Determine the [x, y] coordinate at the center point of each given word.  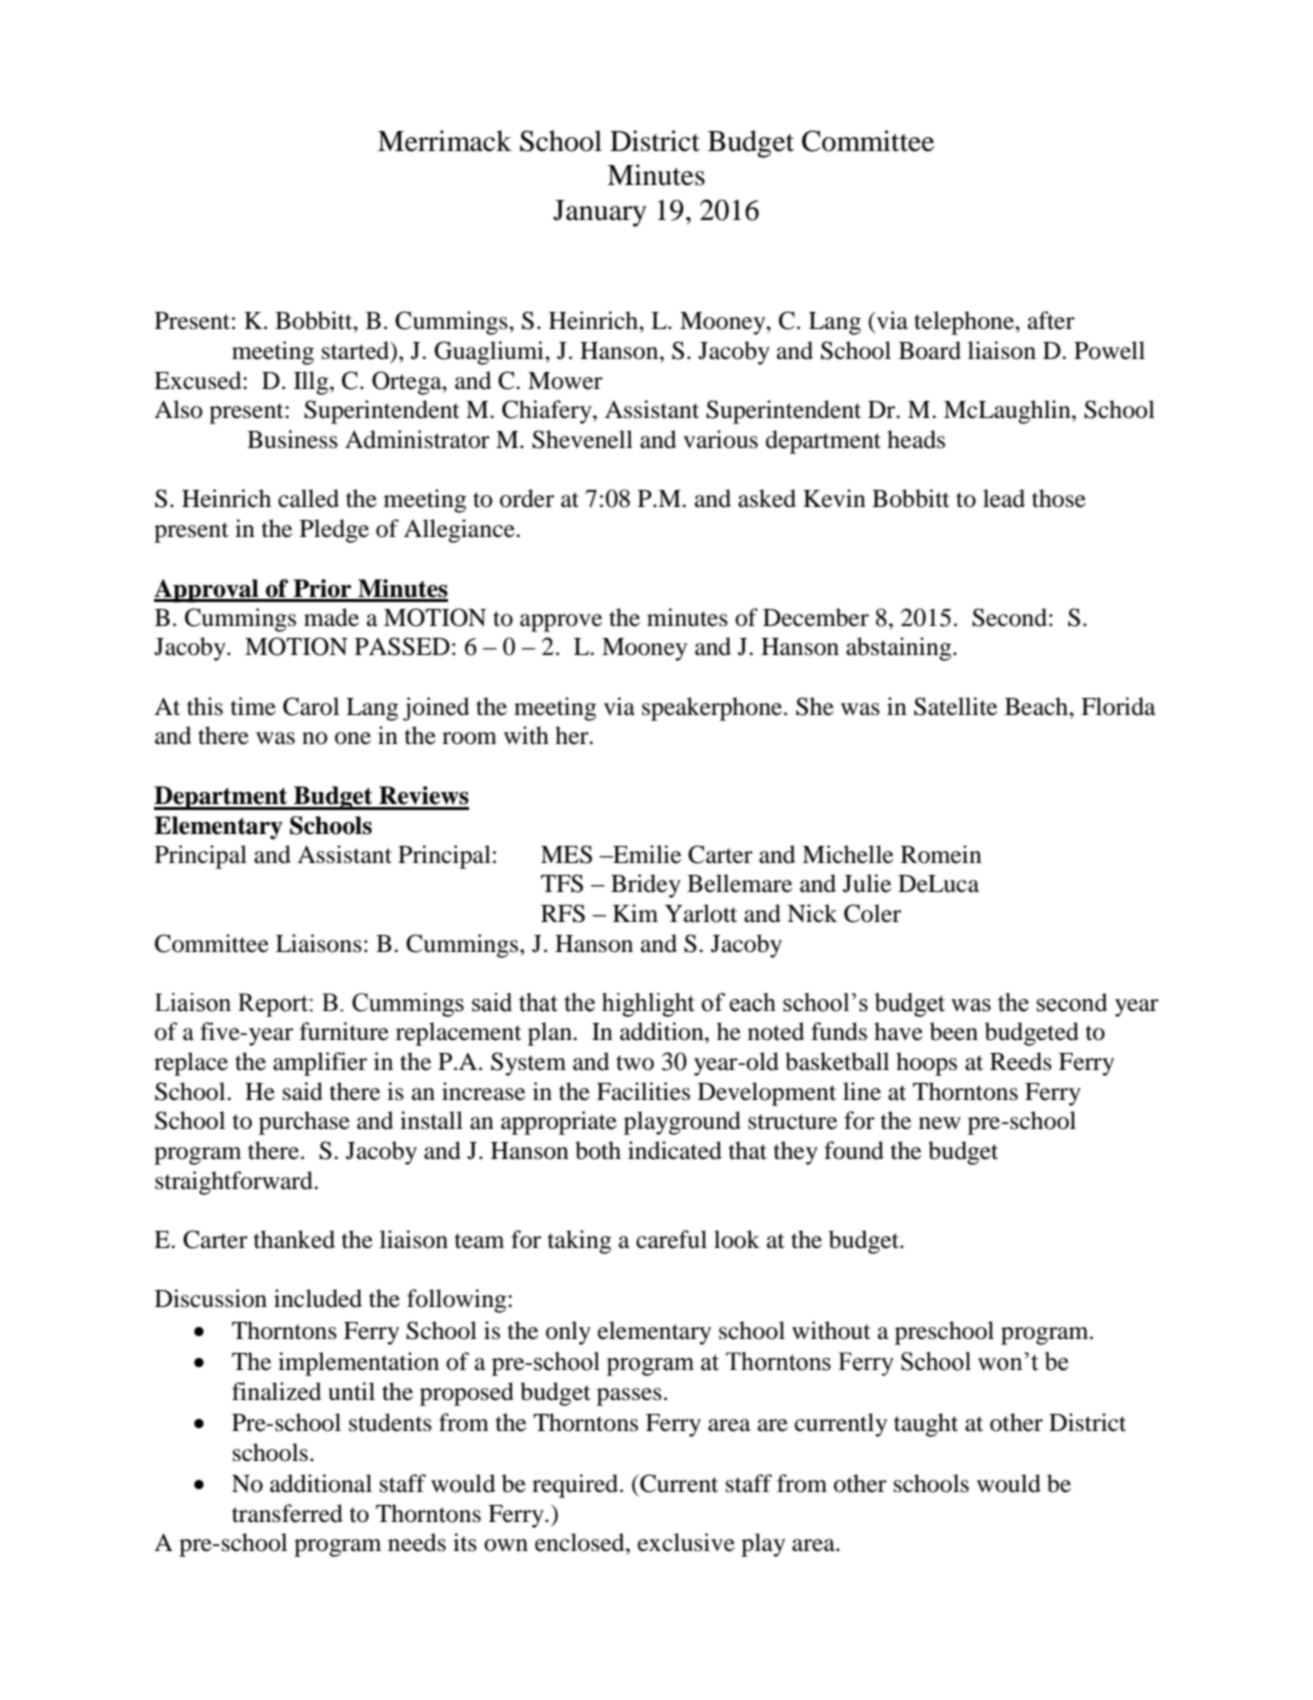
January [600, 213]
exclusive [686, 1542]
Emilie [646, 854]
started [357, 351]
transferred [287, 1513]
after [1051, 320]
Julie [867, 883]
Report [273, 1005]
